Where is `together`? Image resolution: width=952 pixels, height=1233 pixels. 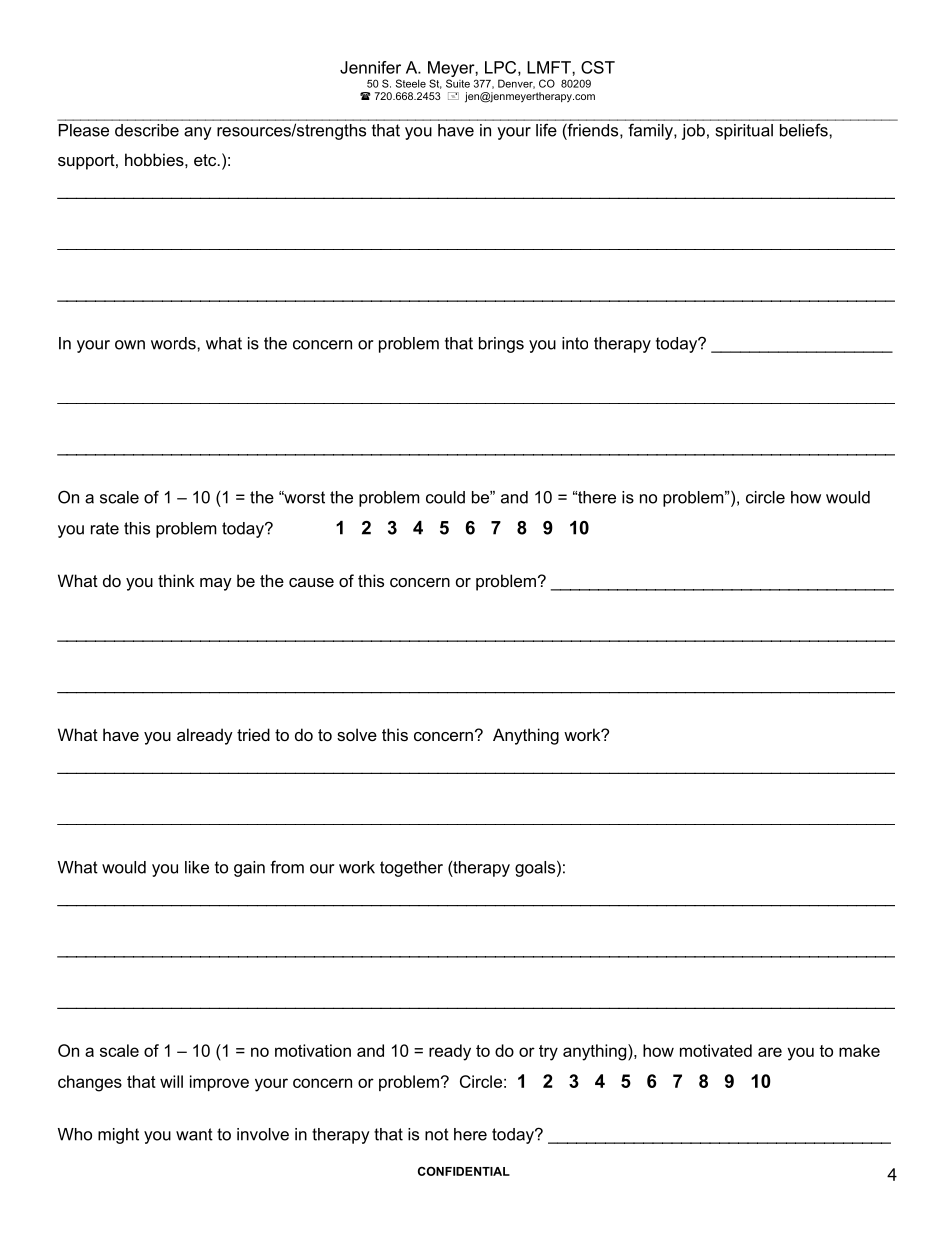
together is located at coordinates (411, 869).
